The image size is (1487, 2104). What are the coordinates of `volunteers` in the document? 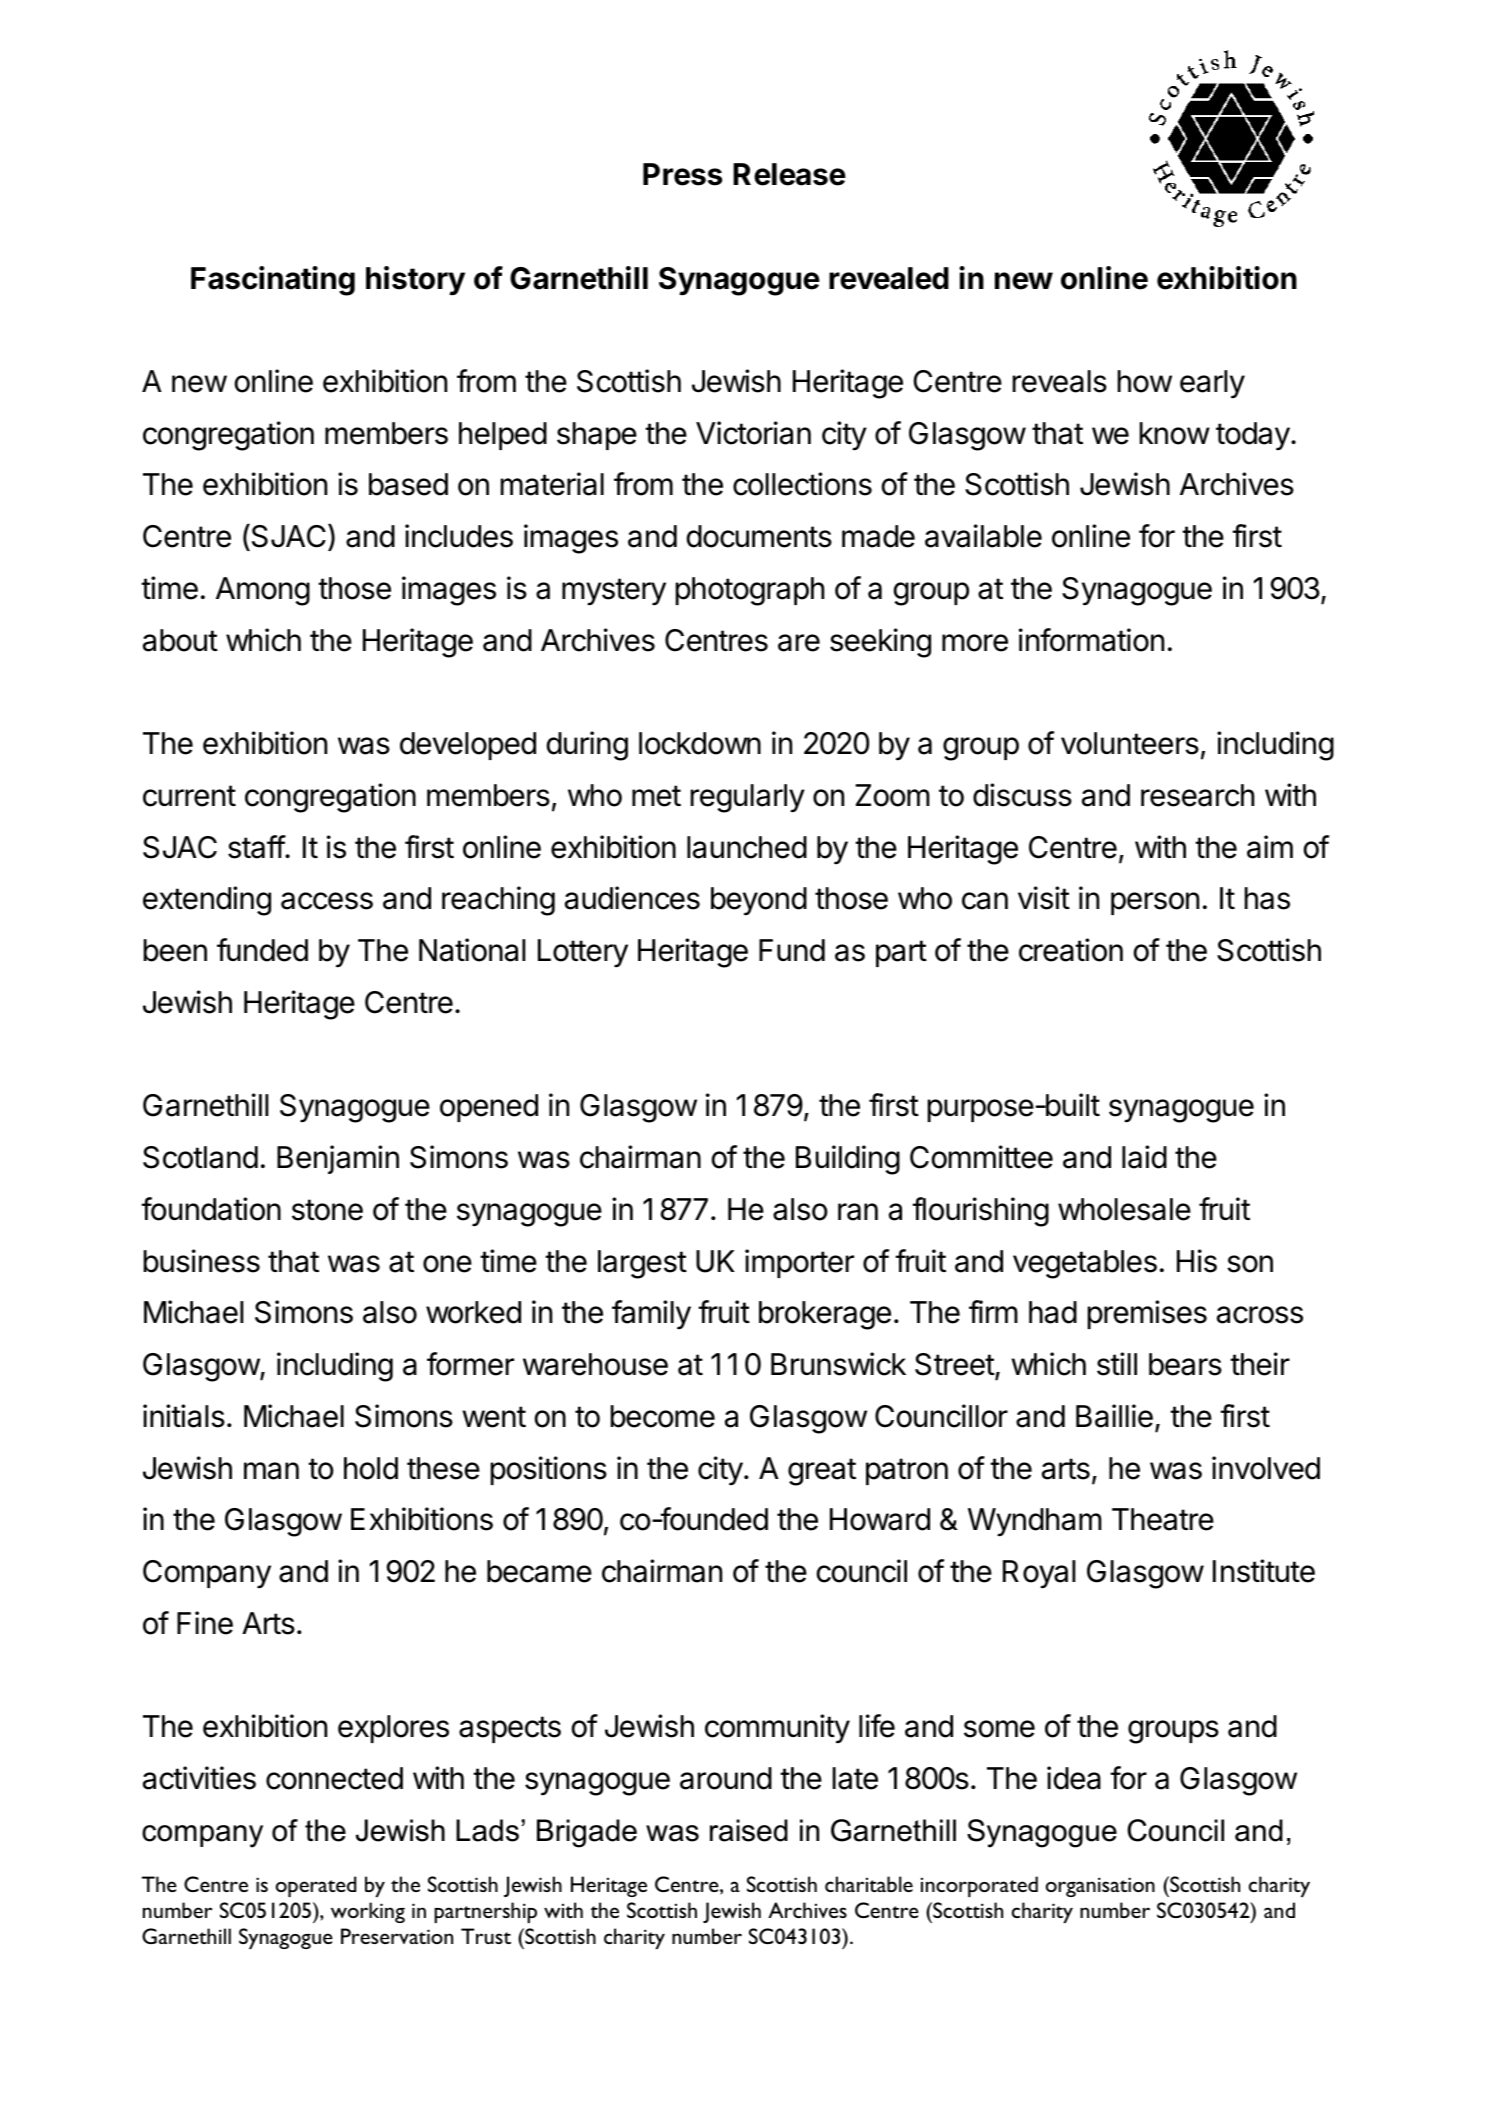 It's located at (1130, 743).
